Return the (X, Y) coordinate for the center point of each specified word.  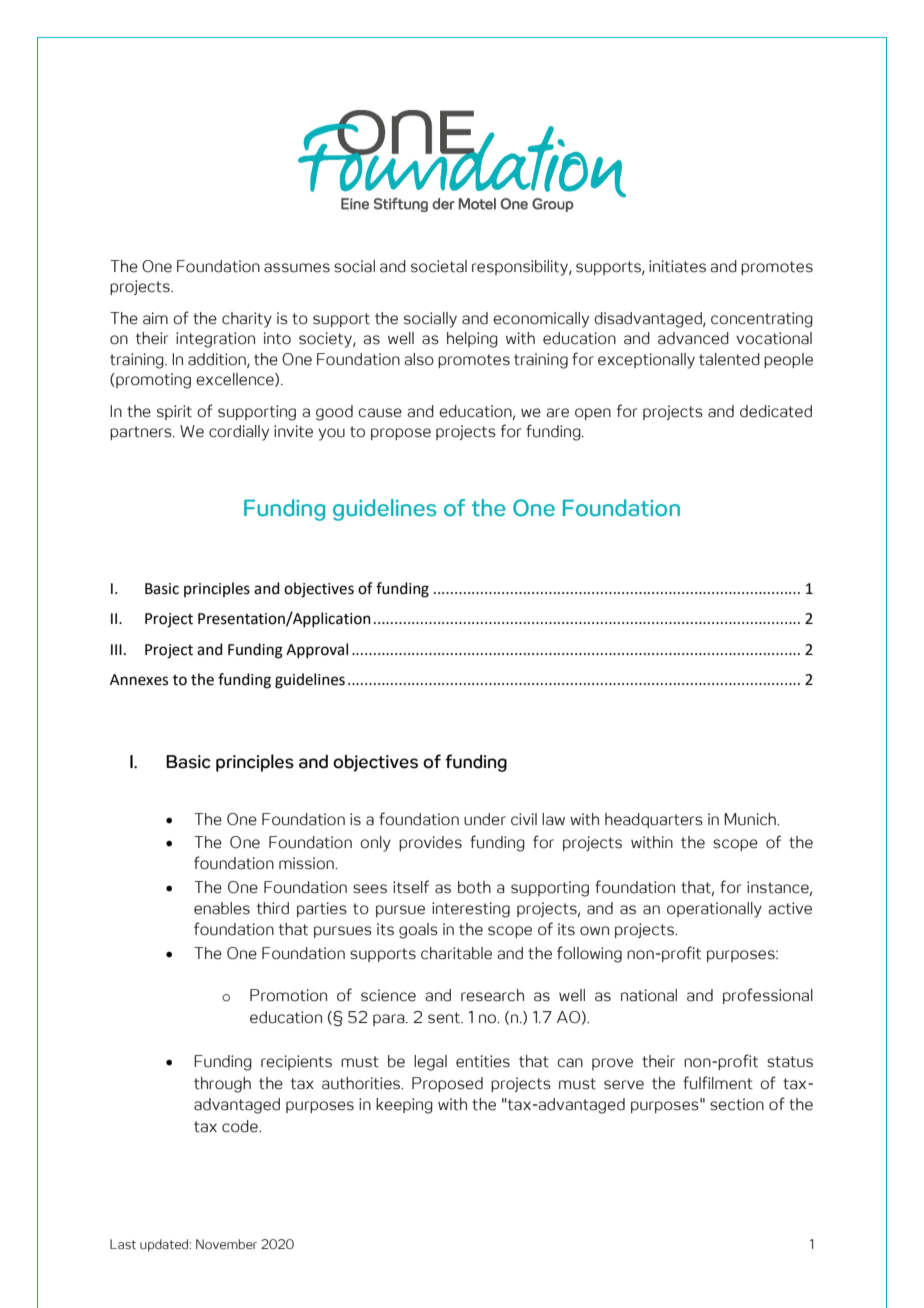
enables (222, 908)
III (116, 649)
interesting (471, 910)
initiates (677, 266)
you (331, 434)
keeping (404, 1106)
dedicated (776, 411)
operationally (714, 910)
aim (155, 318)
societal (439, 266)
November (226, 1244)
